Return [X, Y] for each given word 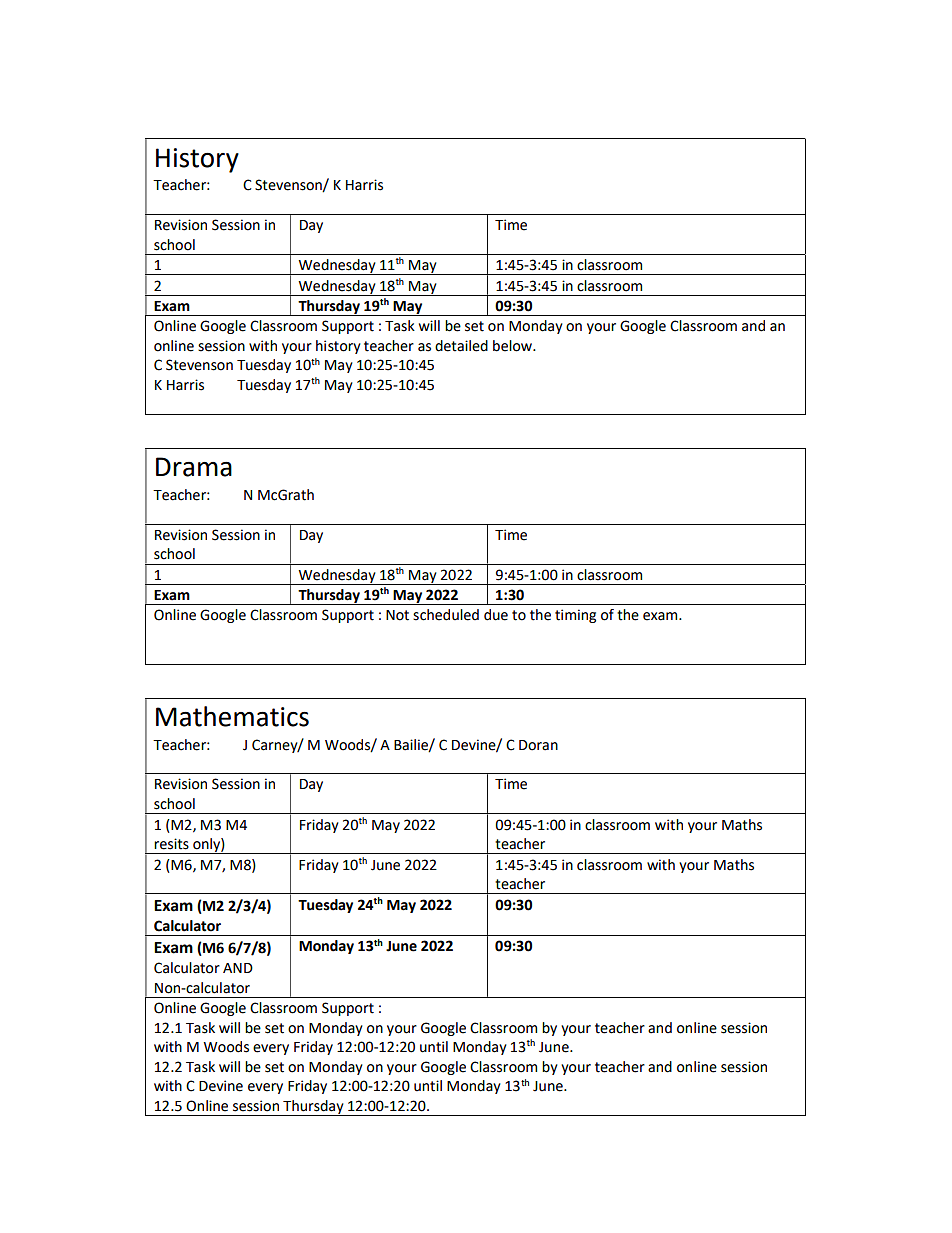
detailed [461, 346]
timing [575, 616]
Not [397, 615]
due [496, 615]
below [514, 346]
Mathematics [232, 716]
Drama [194, 467]
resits [171, 844]
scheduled [446, 615]
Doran [538, 745]
